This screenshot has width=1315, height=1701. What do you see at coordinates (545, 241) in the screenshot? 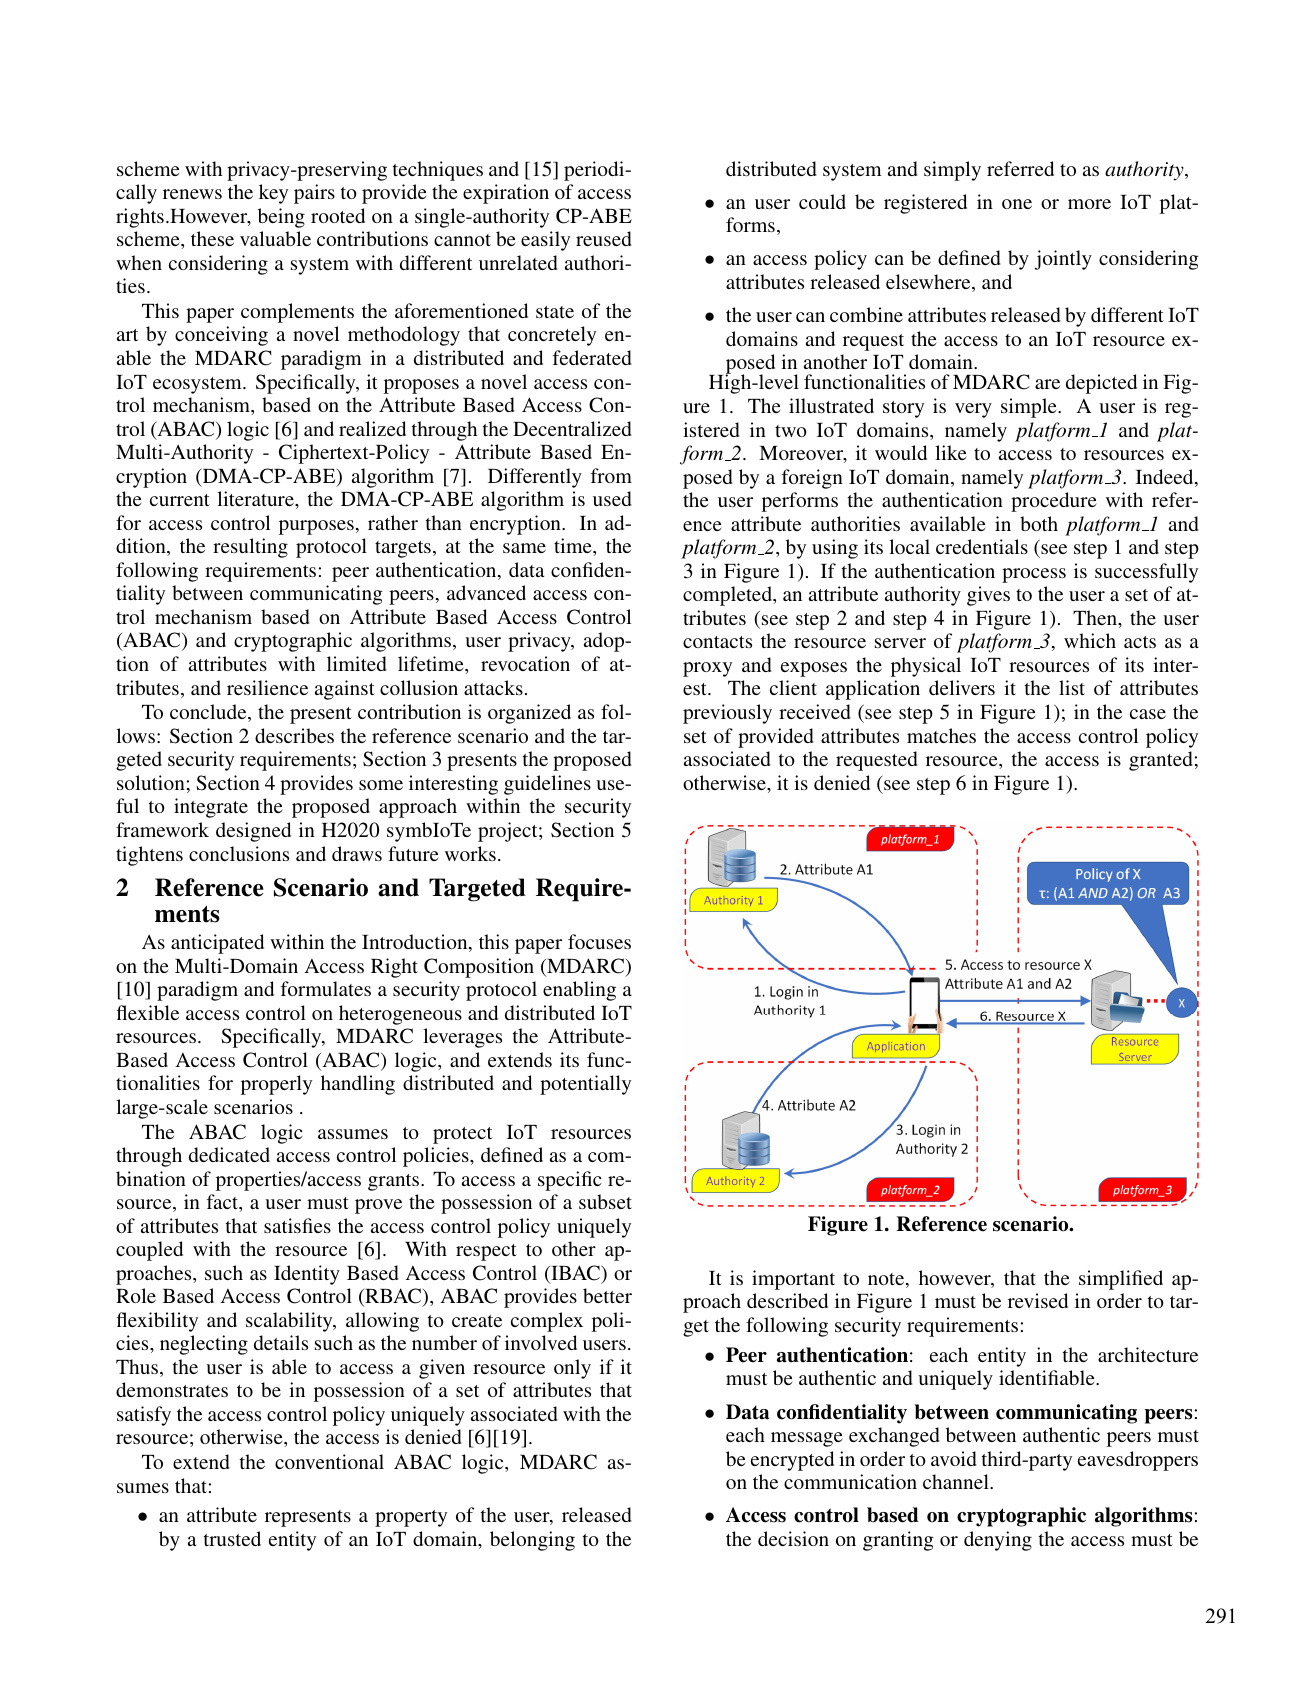
I see `easily` at bounding box center [545, 241].
